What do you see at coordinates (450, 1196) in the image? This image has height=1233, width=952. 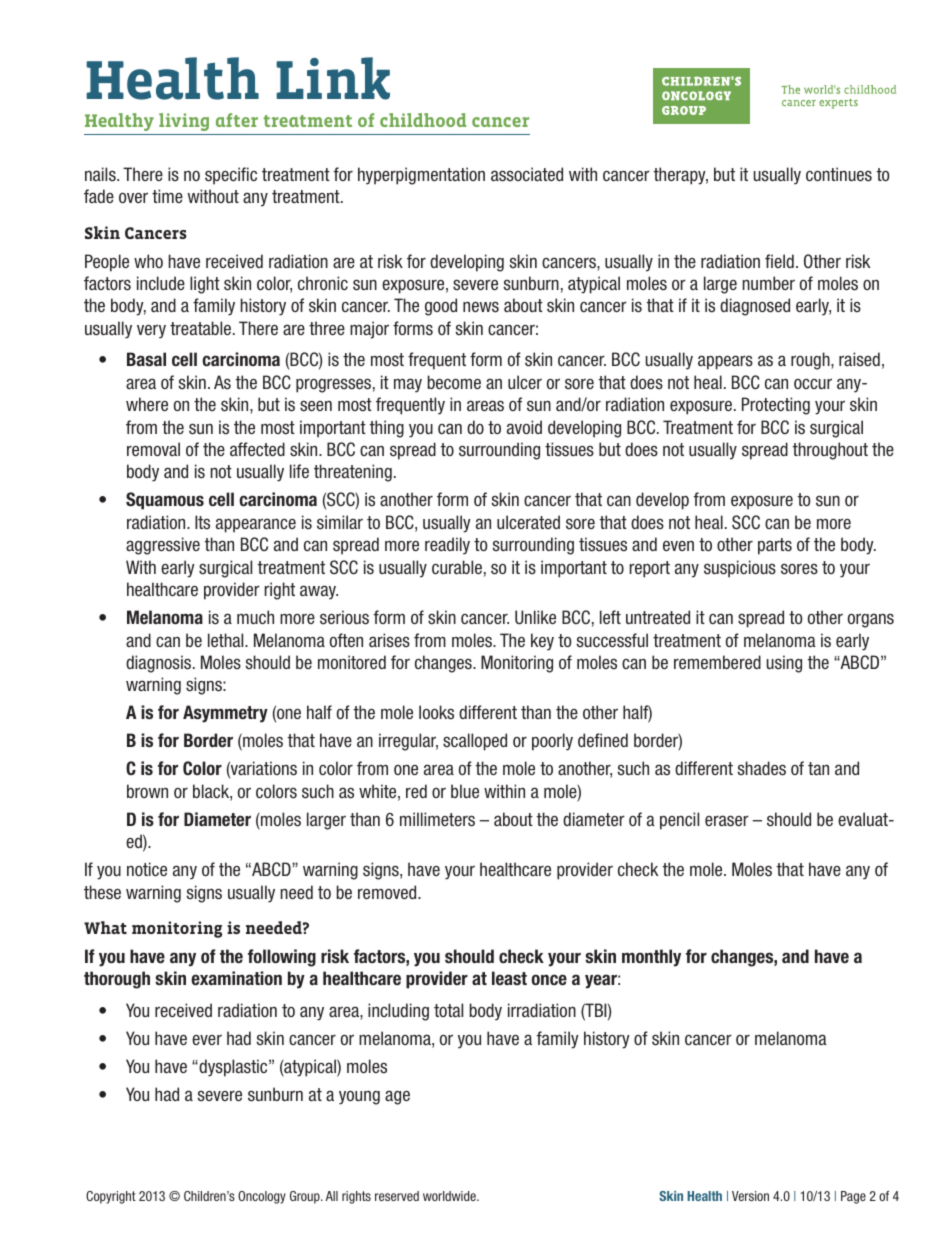 I see `worldwide` at bounding box center [450, 1196].
